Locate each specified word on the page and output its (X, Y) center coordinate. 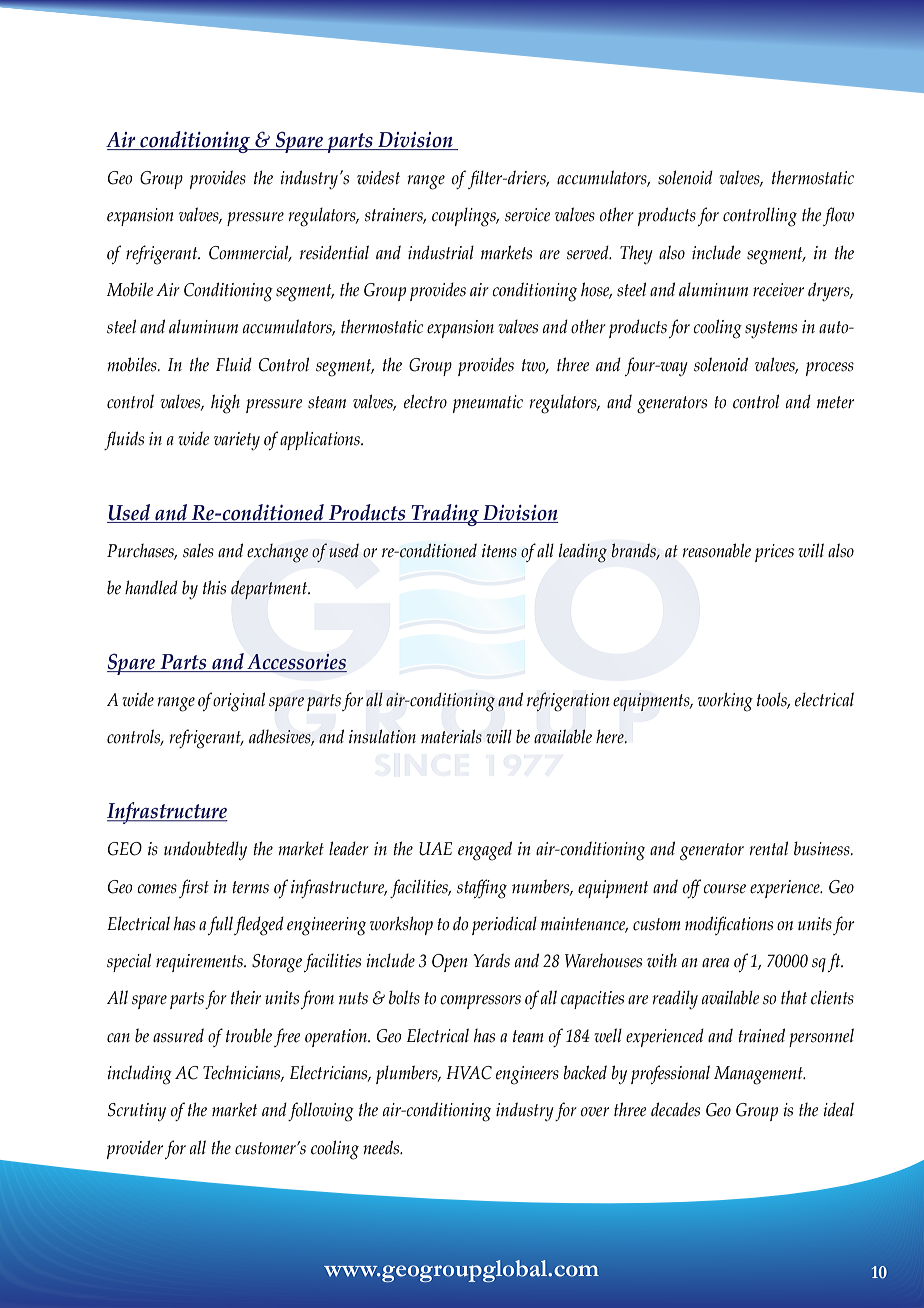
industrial (441, 252)
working (725, 702)
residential (334, 252)
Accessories (296, 663)
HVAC (469, 1073)
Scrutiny (137, 1112)
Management (759, 1075)
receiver (778, 290)
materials (451, 736)
